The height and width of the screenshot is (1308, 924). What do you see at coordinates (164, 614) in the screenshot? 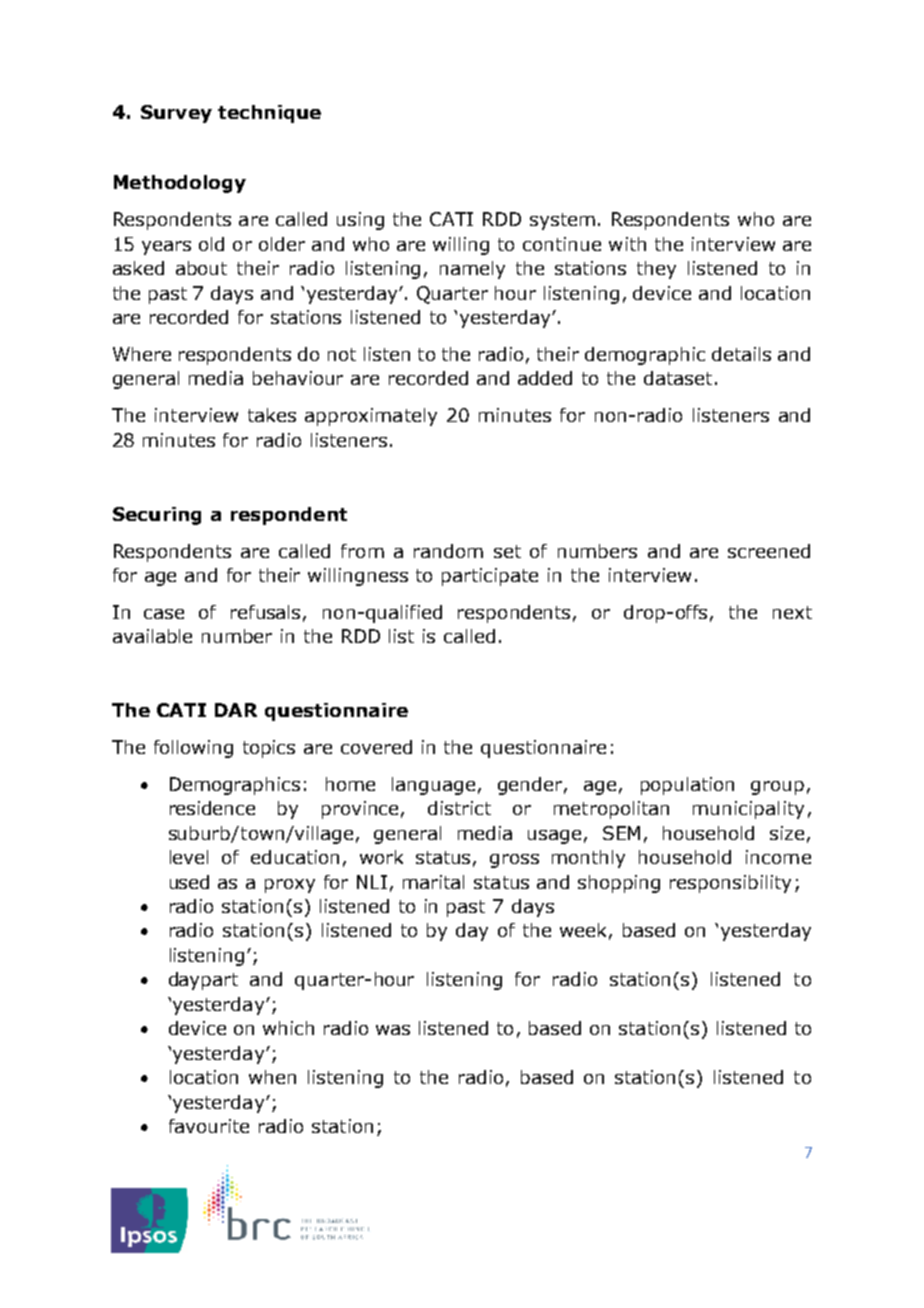
I see `case` at bounding box center [164, 614].
